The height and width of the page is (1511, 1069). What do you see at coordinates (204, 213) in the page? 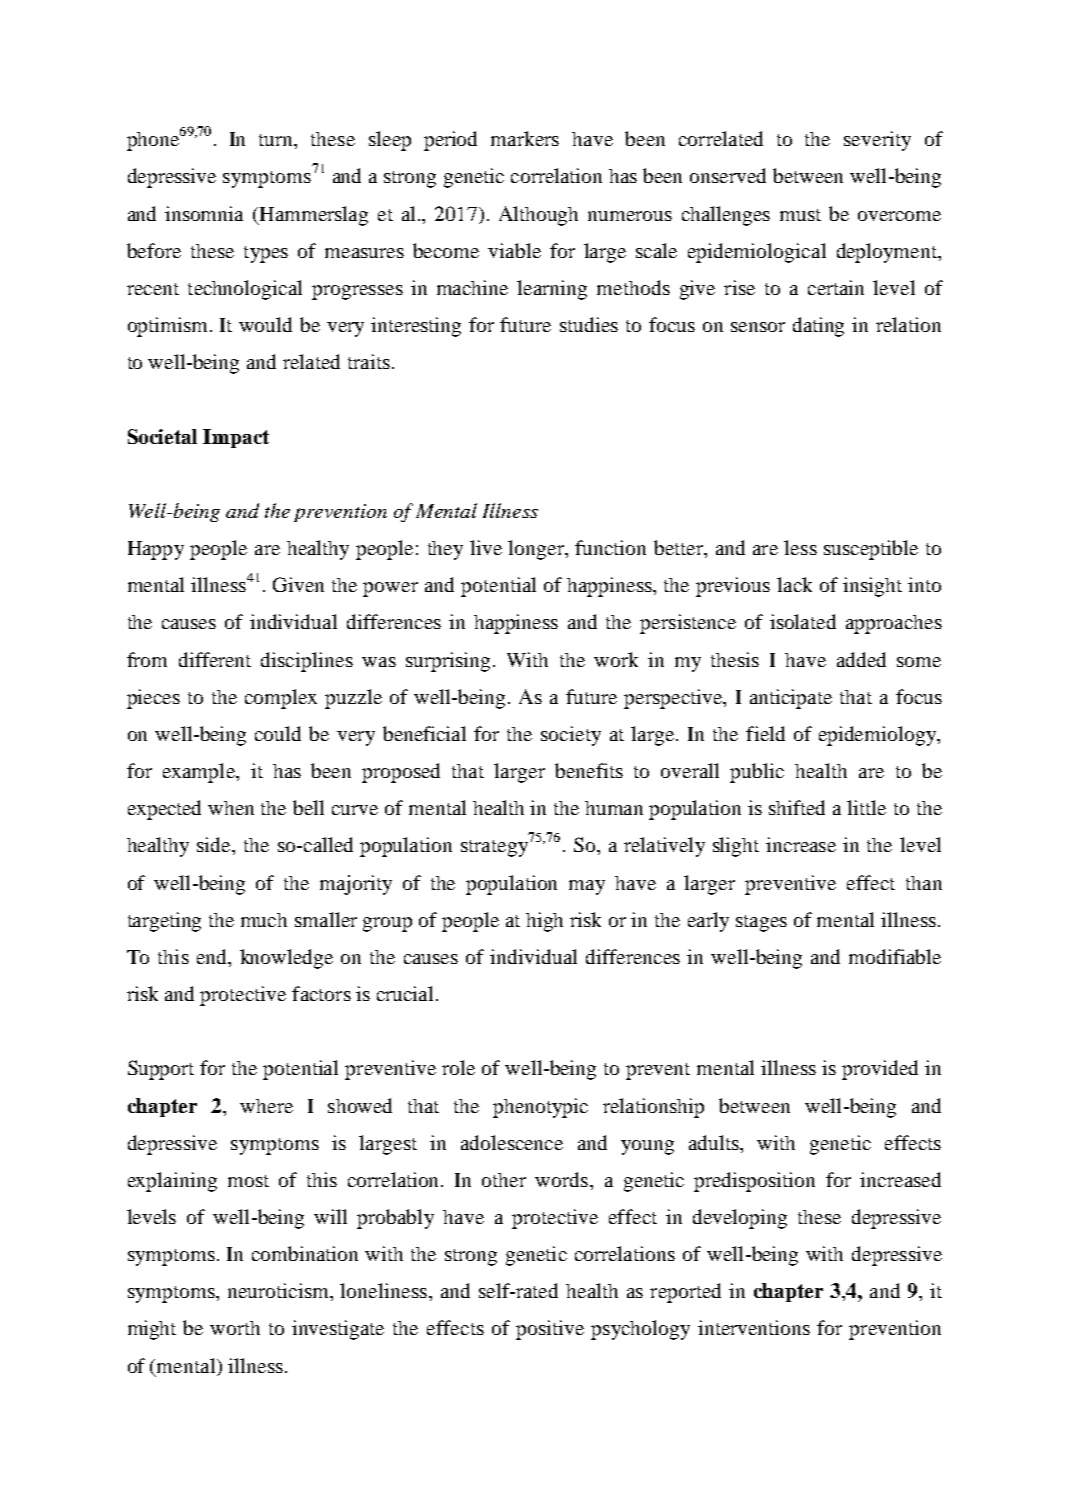
I see `insomnia` at bounding box center [204, 213].
